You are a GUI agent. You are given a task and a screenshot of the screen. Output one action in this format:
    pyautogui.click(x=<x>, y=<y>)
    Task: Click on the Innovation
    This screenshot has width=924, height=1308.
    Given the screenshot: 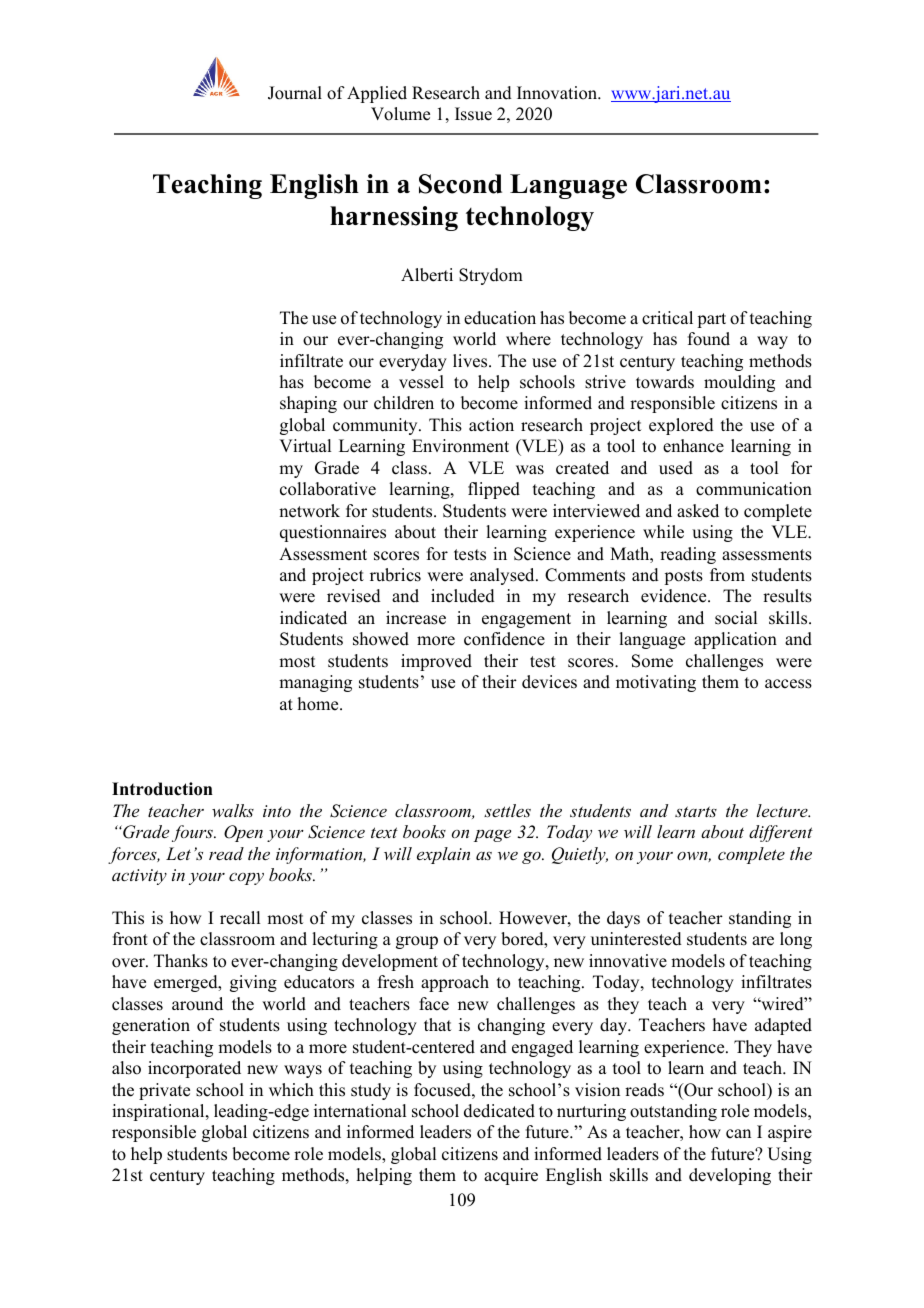 What is the action you would take?
    pyautogui.click(x=558, y=93)
